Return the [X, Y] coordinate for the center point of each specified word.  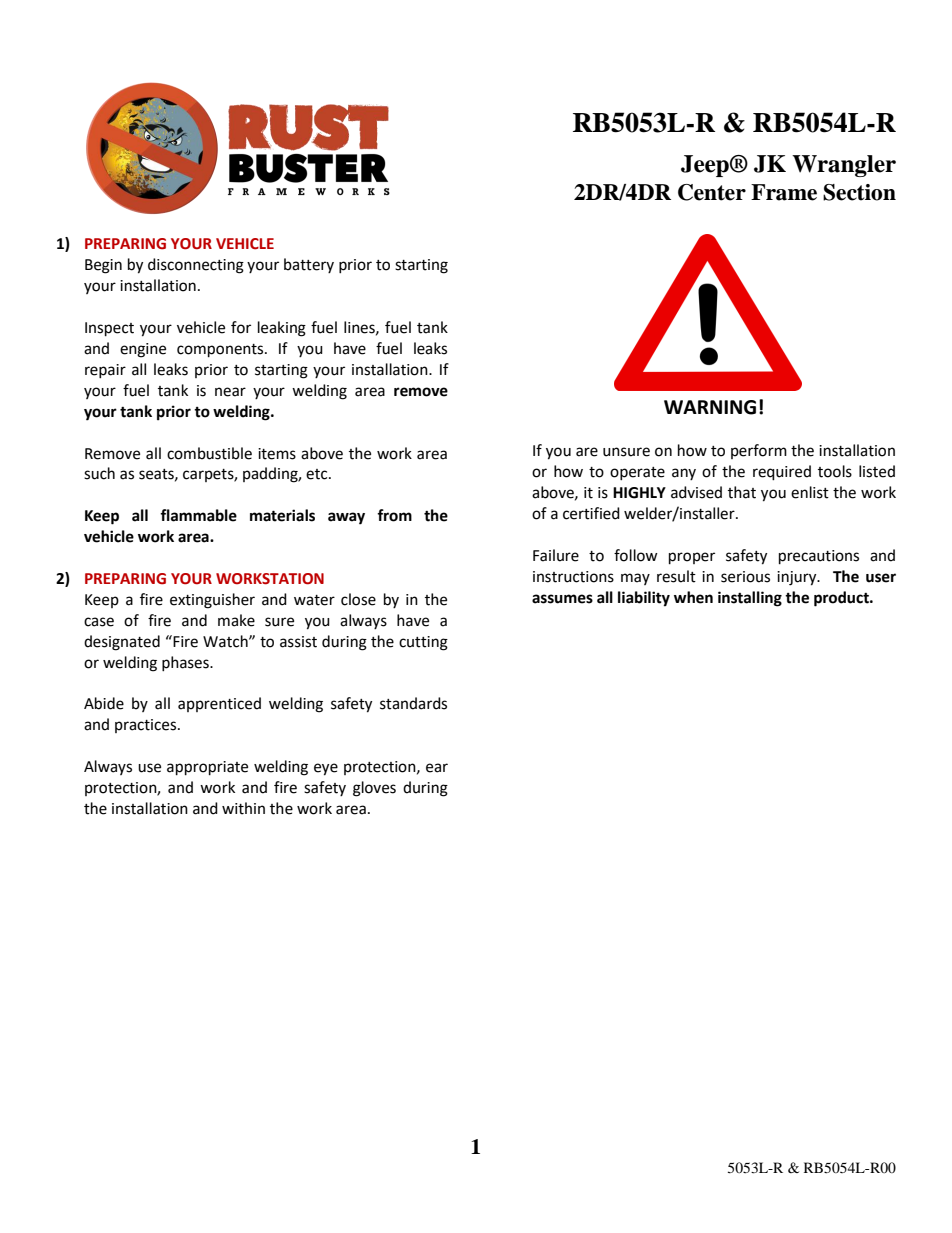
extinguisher [212, 601]
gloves [374, 789]
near [230, 392]
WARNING [710, 407]
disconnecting [196, 266]
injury [798, 578]
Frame [784, 192]
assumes [562, 599]
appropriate [207, 768]
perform [759, 451]
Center [712, 192]
